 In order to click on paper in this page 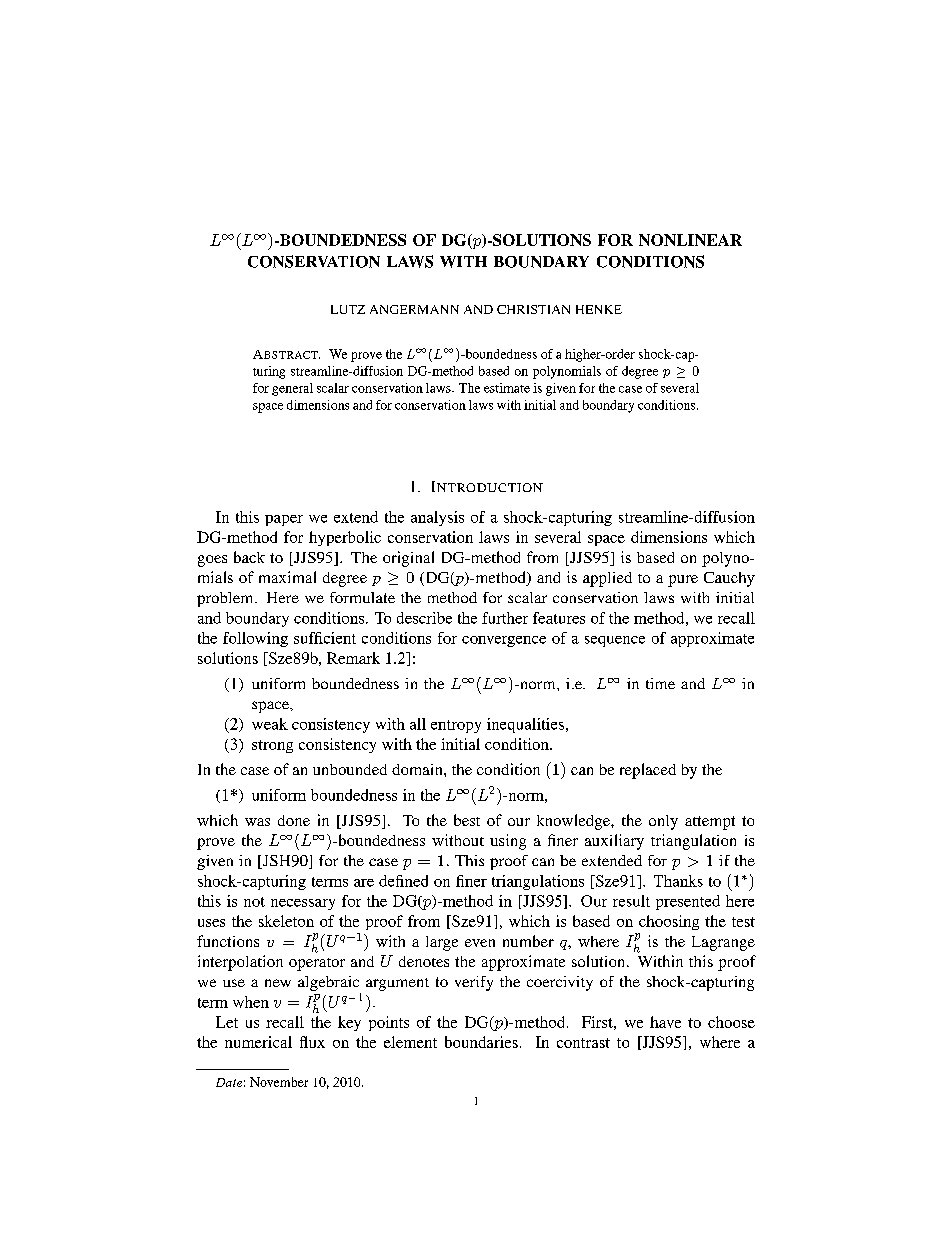, I will do `click(284, 520)`.
